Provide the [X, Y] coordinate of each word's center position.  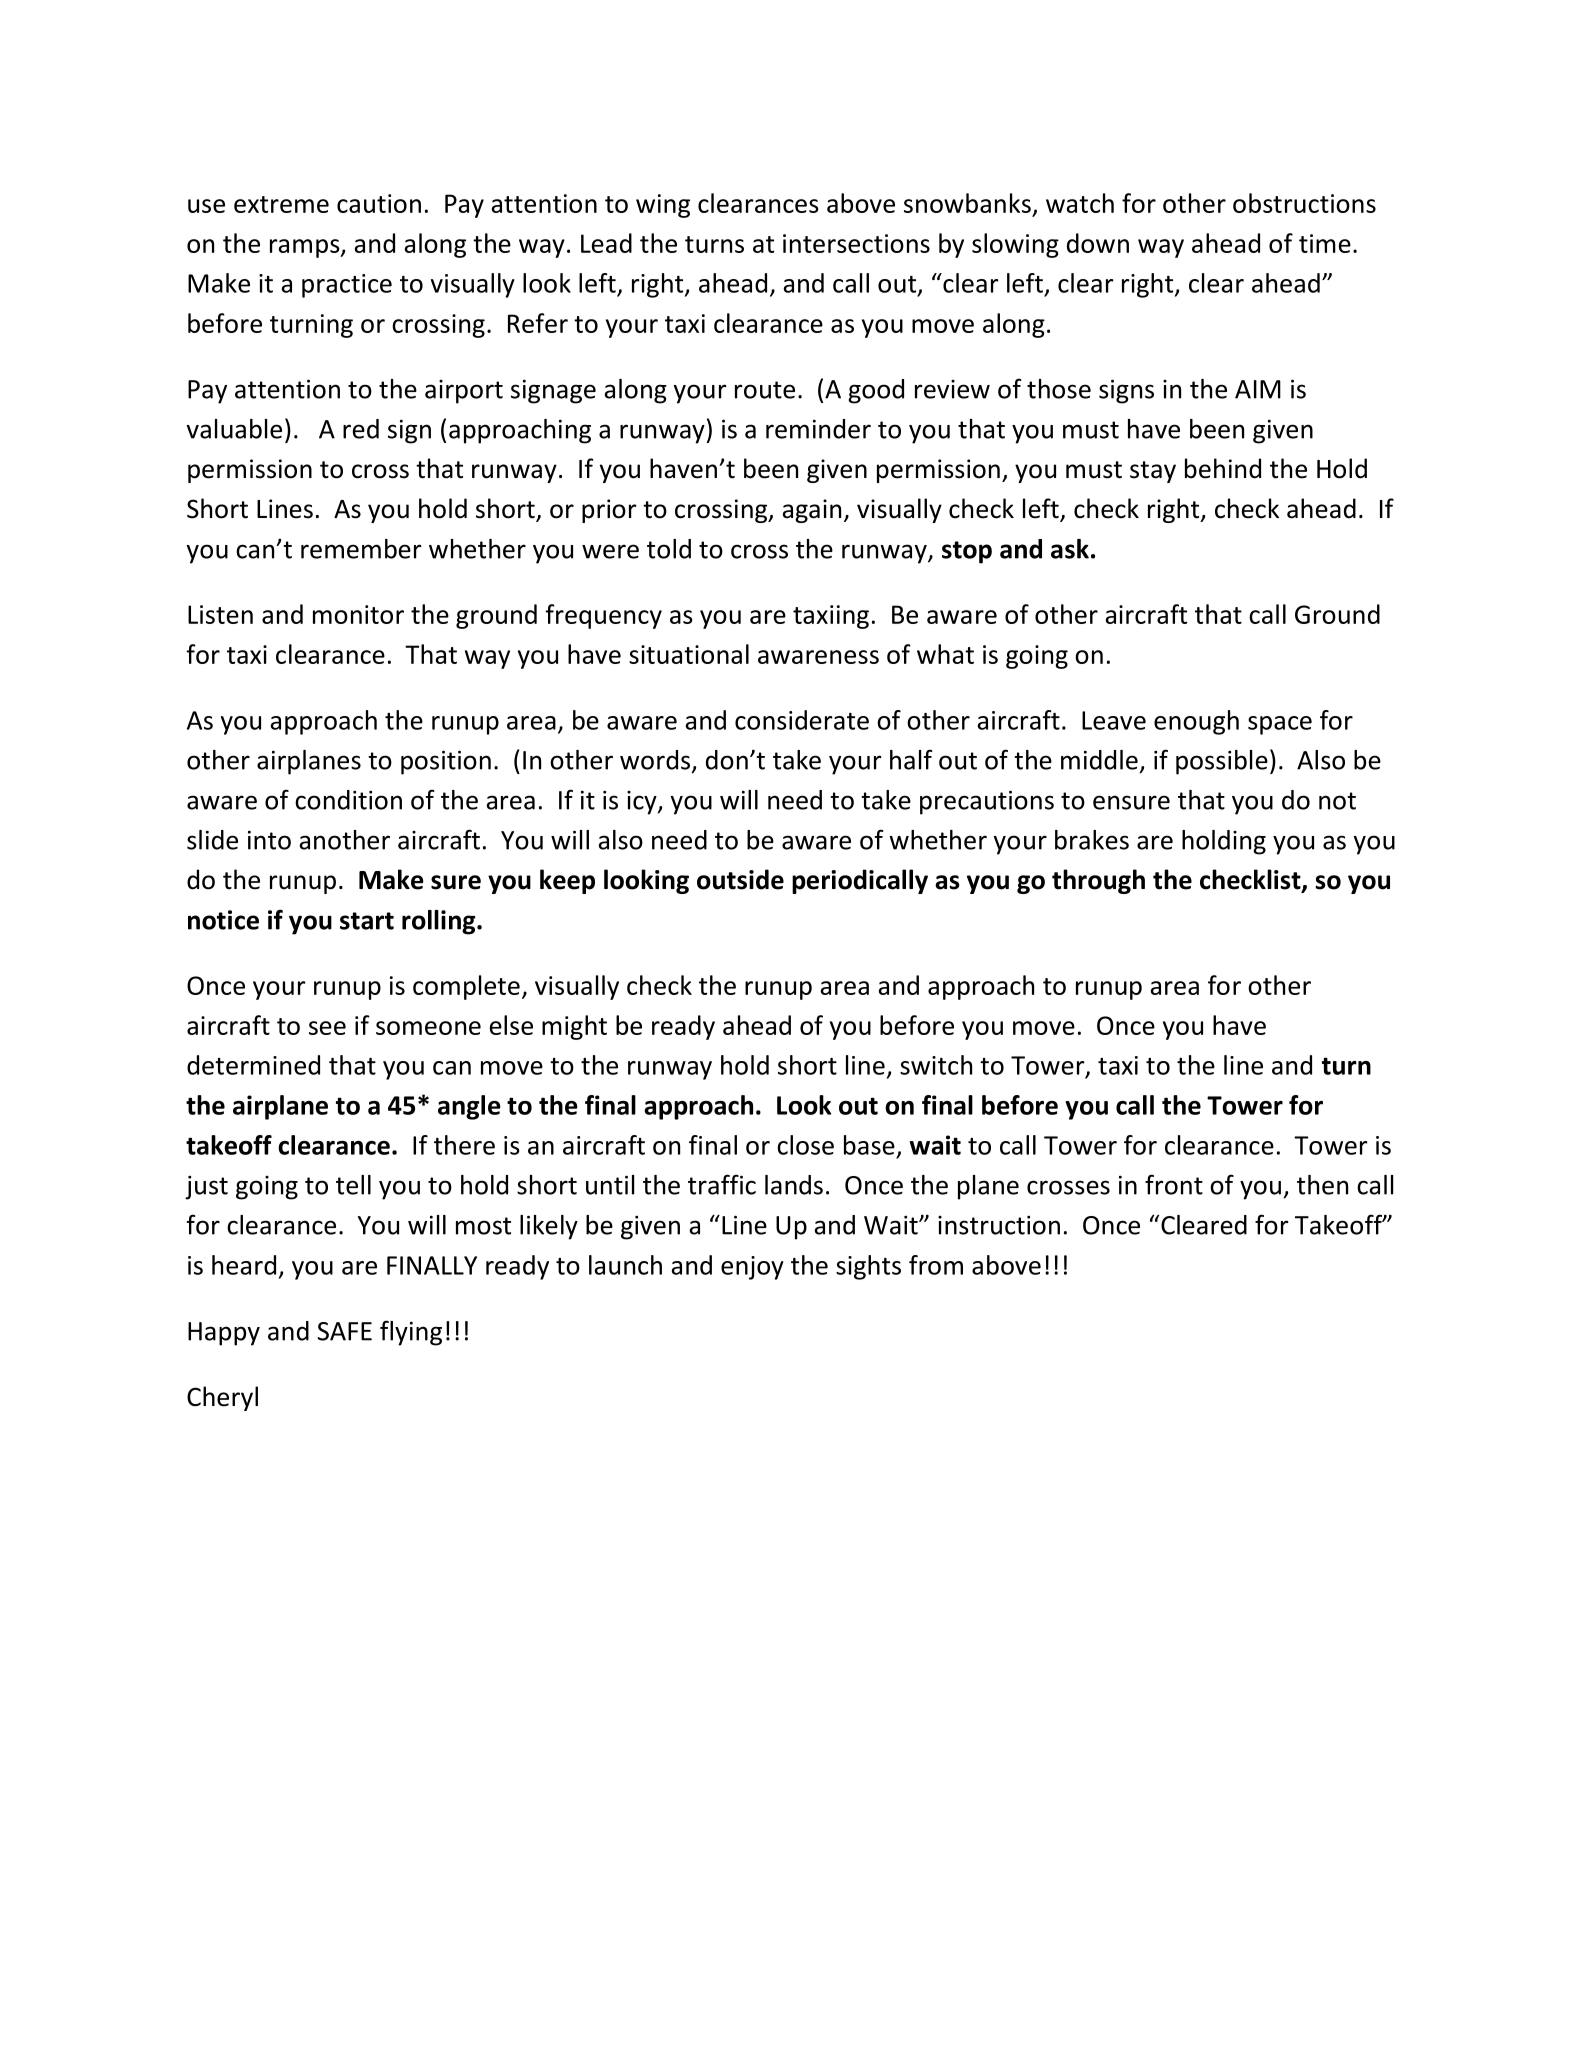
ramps [306, 248]
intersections [856, 243]
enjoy [752, 1268]
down [1098, 243]
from [936, 1265]
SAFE [344, 1331]
